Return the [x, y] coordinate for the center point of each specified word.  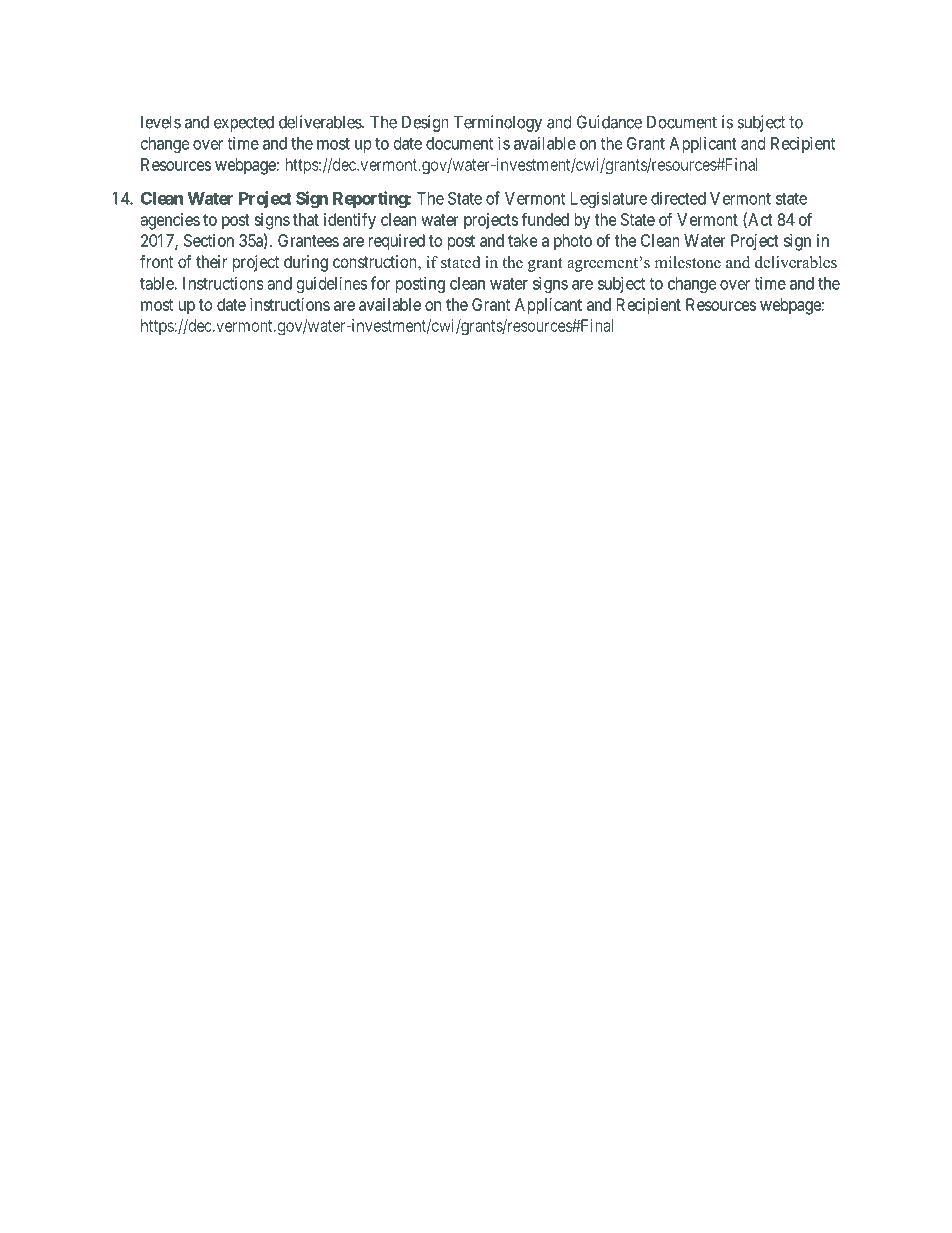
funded [545, 219]
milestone [688, 262]
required [397, 242]
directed [678, 198]
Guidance [609, 122]
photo [573, 242]
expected [244, 124]
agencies [170, 221]
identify [350, 221]
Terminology [498, 123]
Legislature [609, 199]
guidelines [332, 284]
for [380, 283]
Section [209, 240]
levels [161, 122]
